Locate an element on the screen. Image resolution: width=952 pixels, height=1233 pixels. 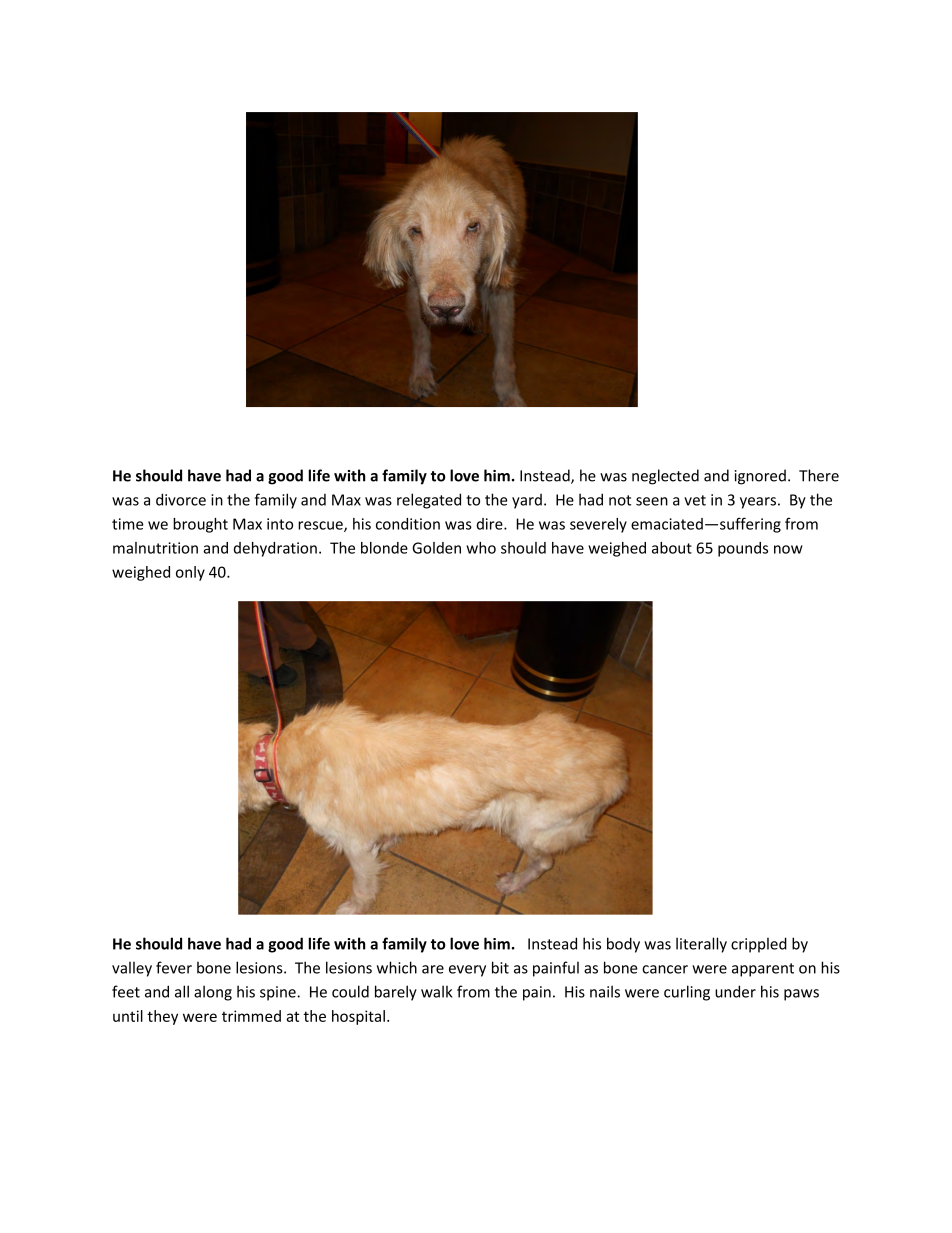
divorce is located at coordinates (181, 499).
